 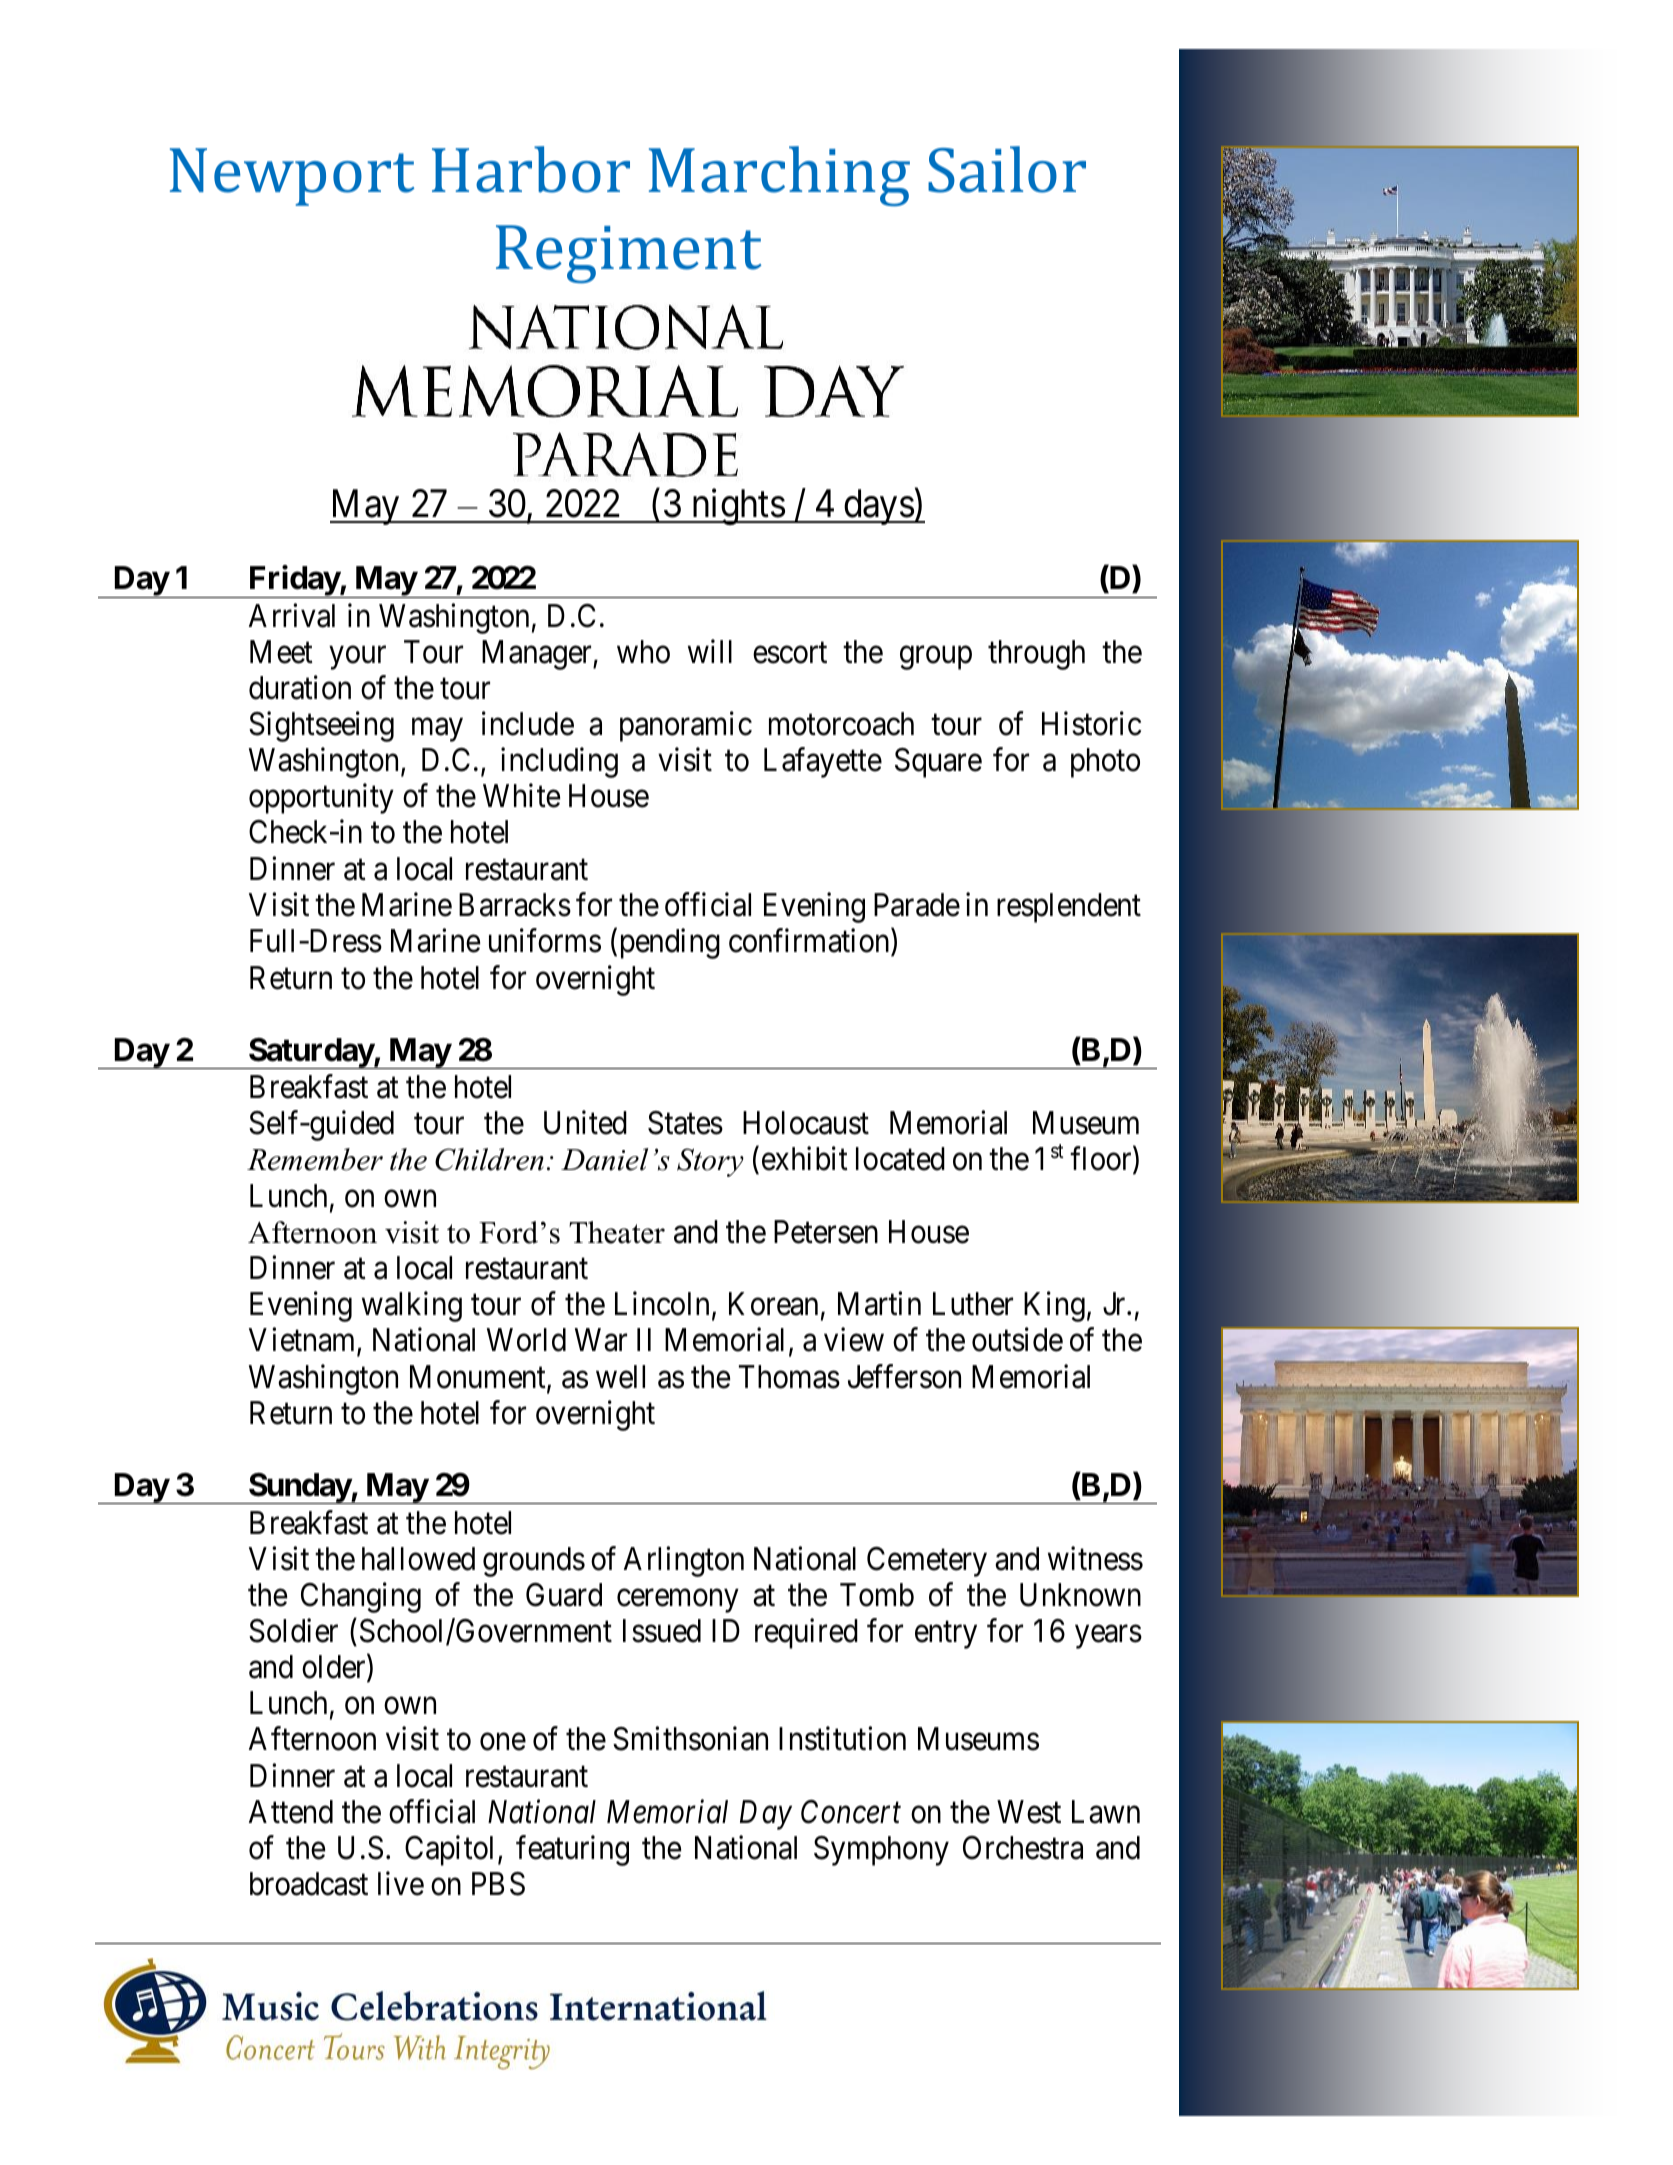 I want to click on resplendent, so click(x=1069, y=908).
